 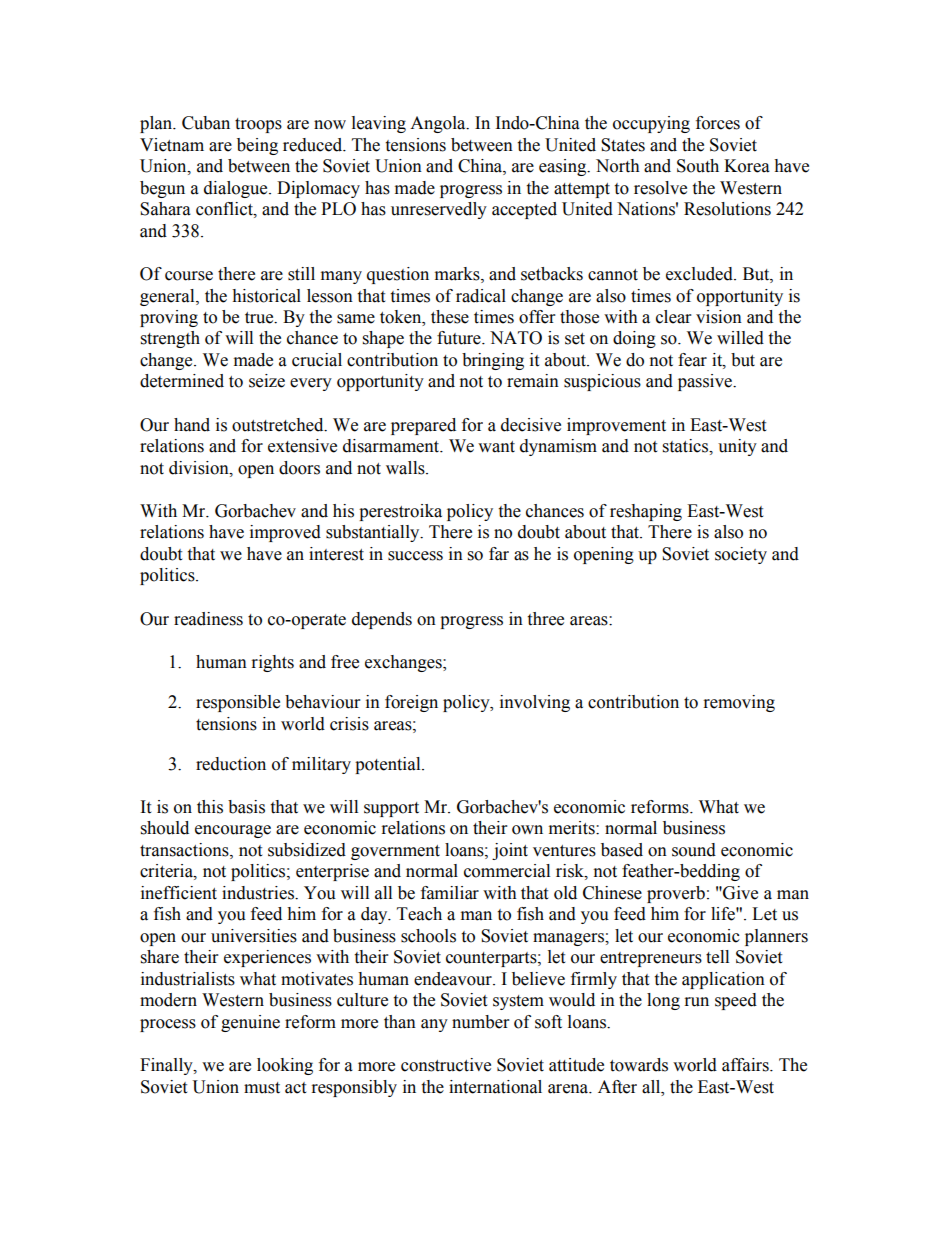 What do you see at coordinates (208, 619) in the screenshot?
I see `readiness` at bounding box center [208, 619].
